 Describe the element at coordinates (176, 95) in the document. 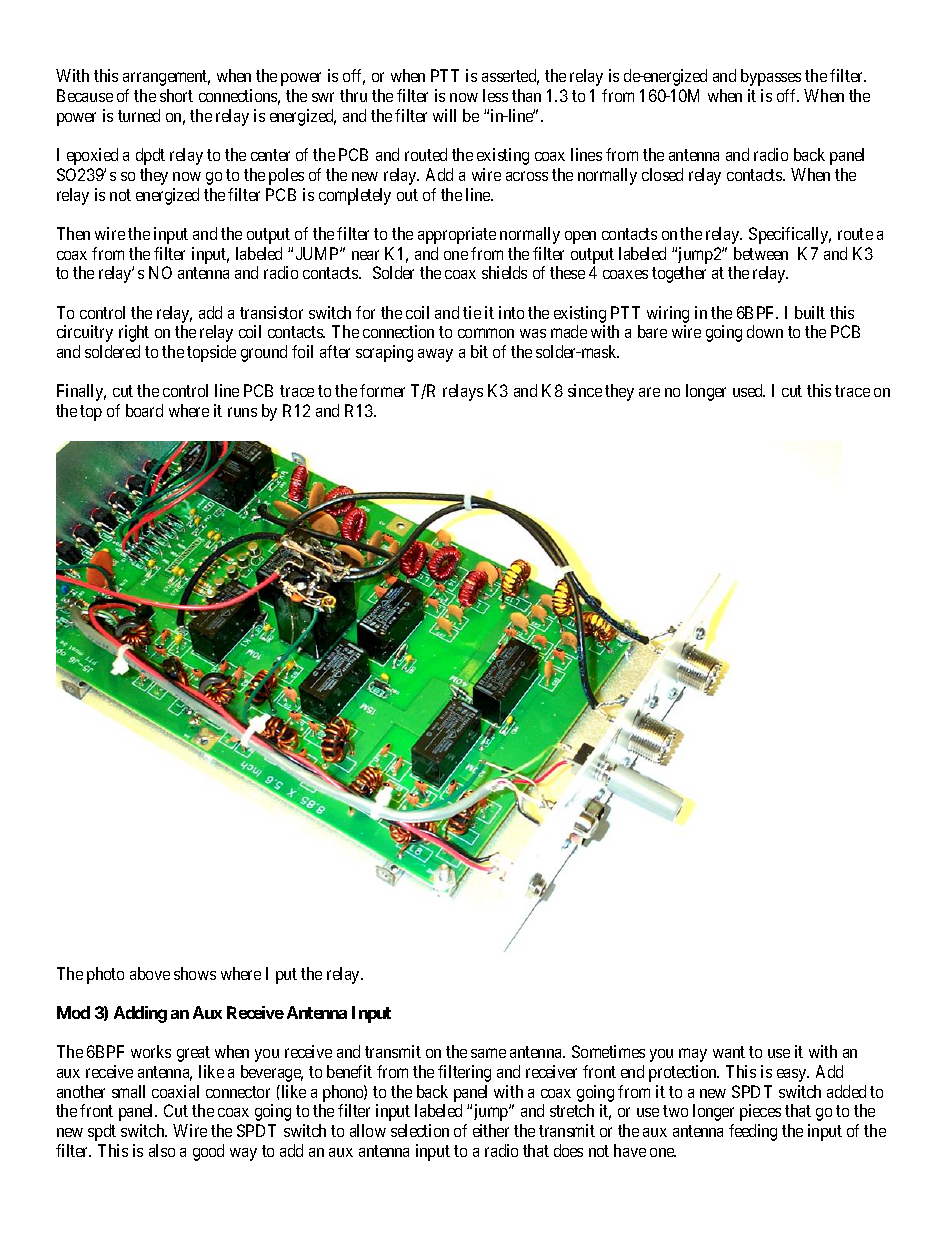

I see `short` at that location.
